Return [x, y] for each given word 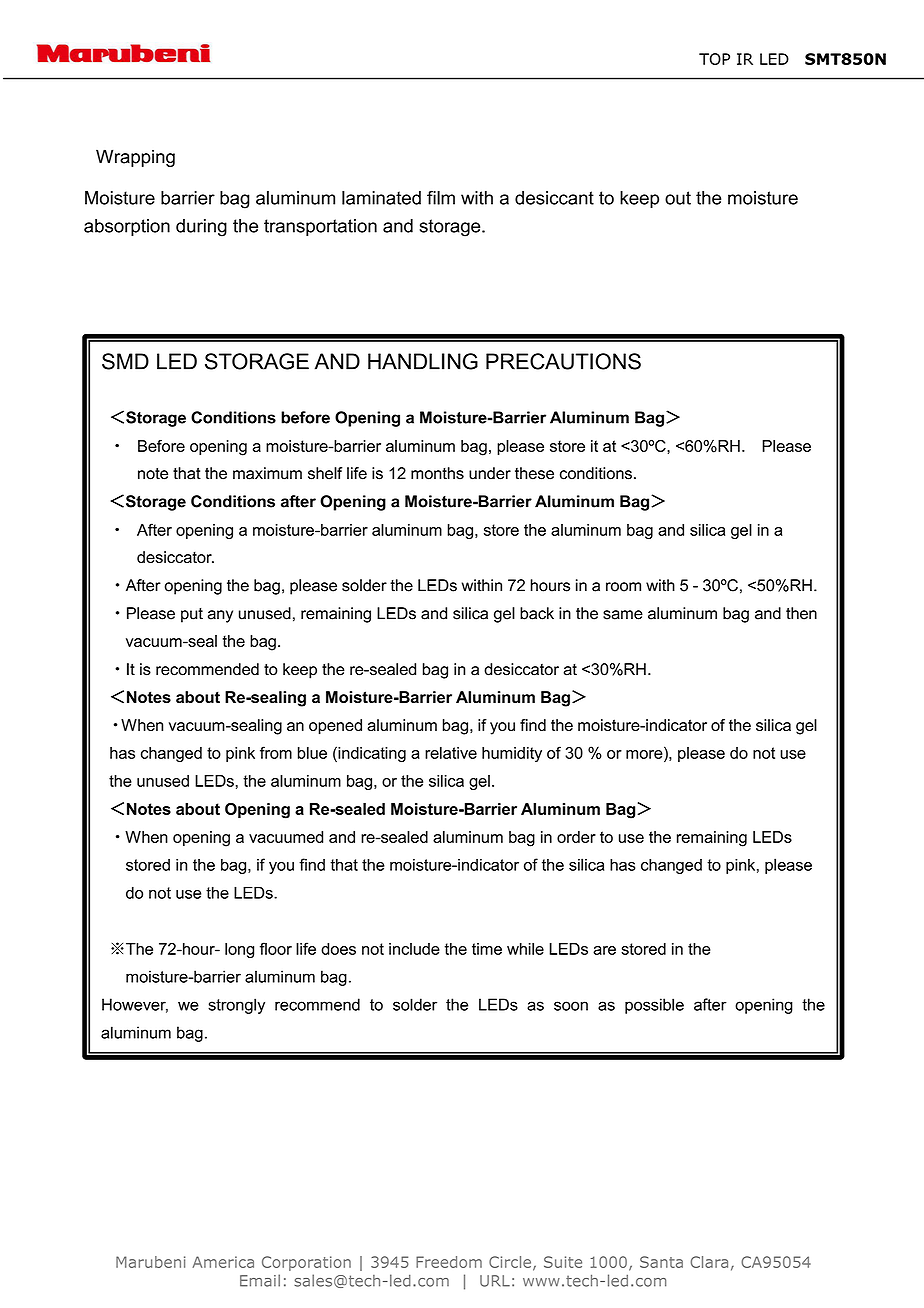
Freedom [449, 1262]
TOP [714, 59]
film [441, 197]
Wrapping [135, 158]
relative [451, 753]
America [223, 1262]
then [801, 613]
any [220, 616]
